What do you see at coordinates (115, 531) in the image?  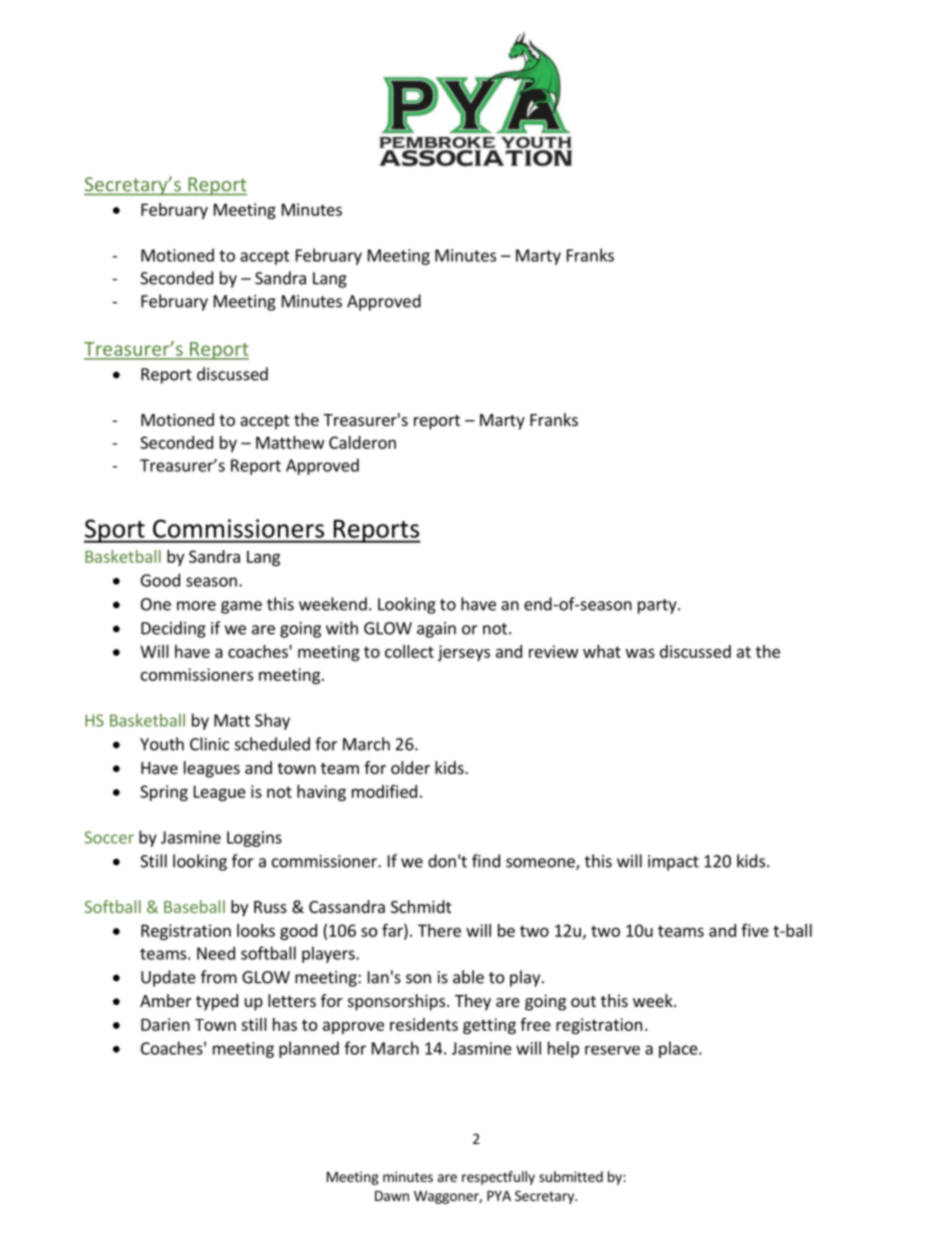 I see `Sport` at bounding box center [115, 531].
